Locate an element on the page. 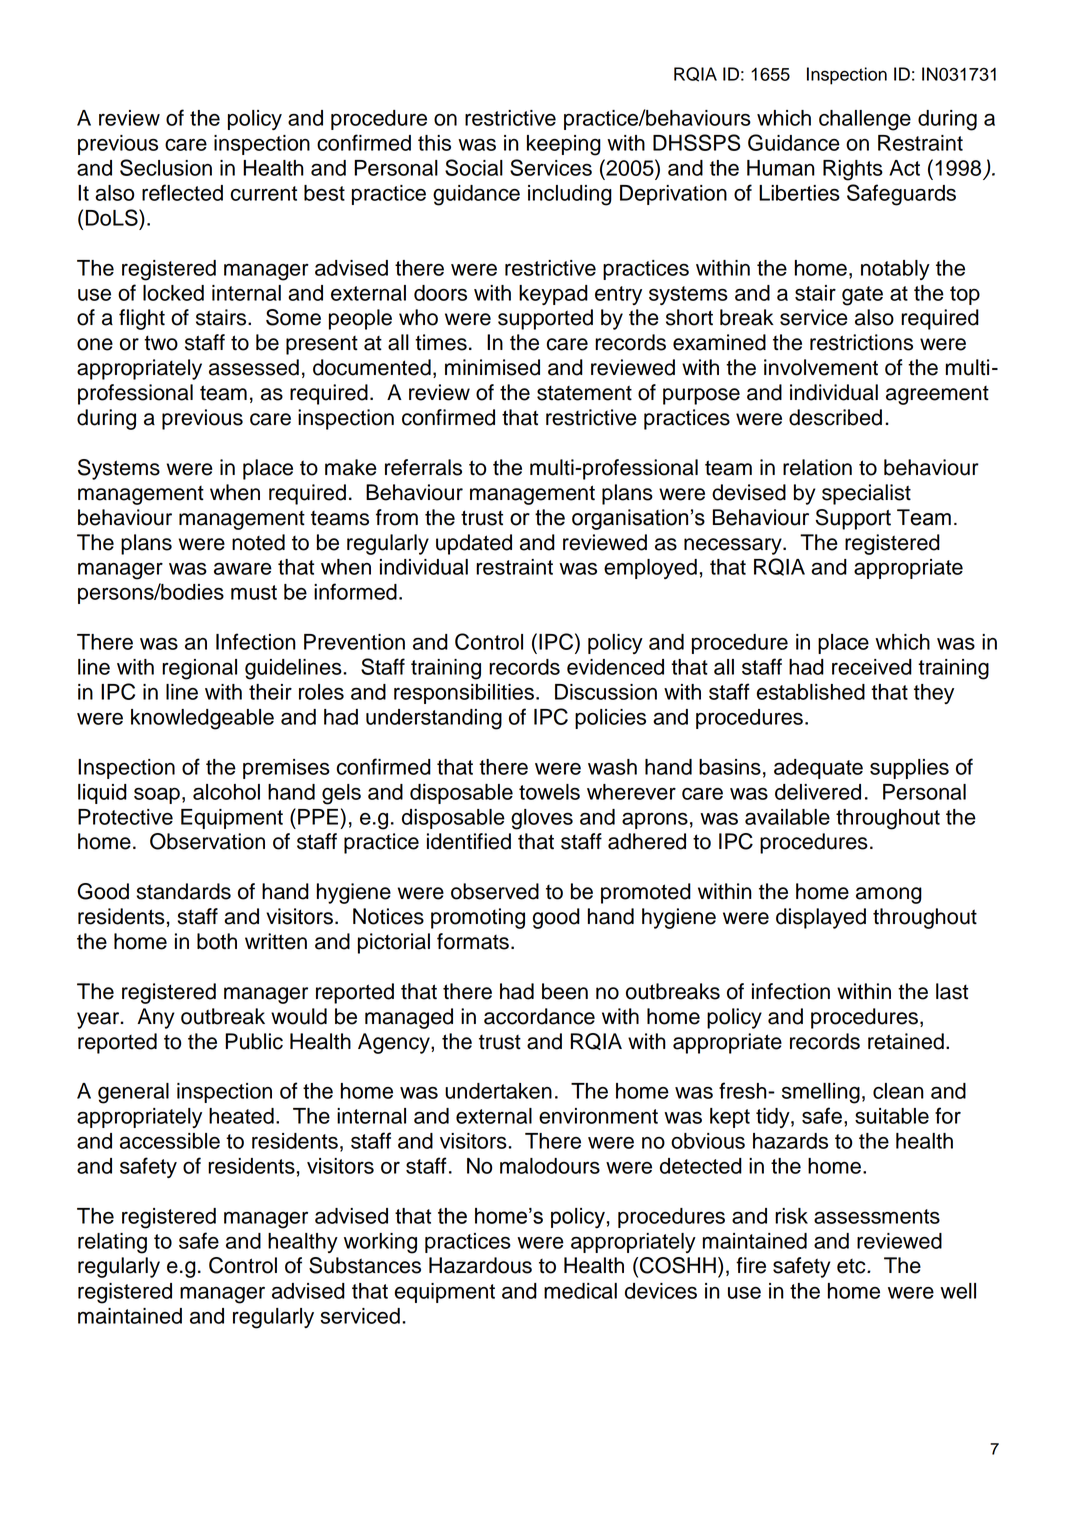 This image has width=1076, height=1522. relating is located at coordinates (112, 1243).
